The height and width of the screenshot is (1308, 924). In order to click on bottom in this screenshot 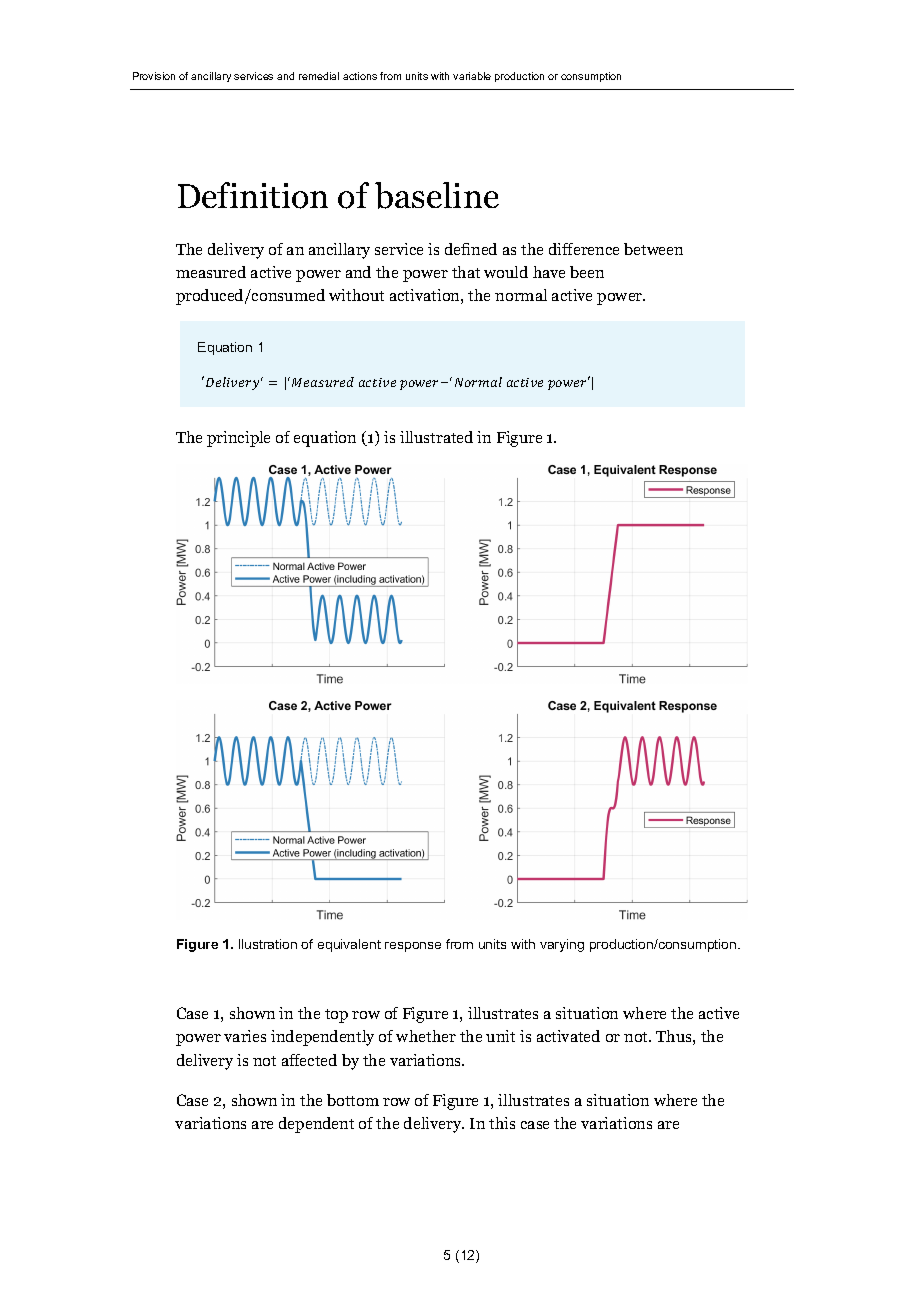, I will do `click(353, 1100)`.
